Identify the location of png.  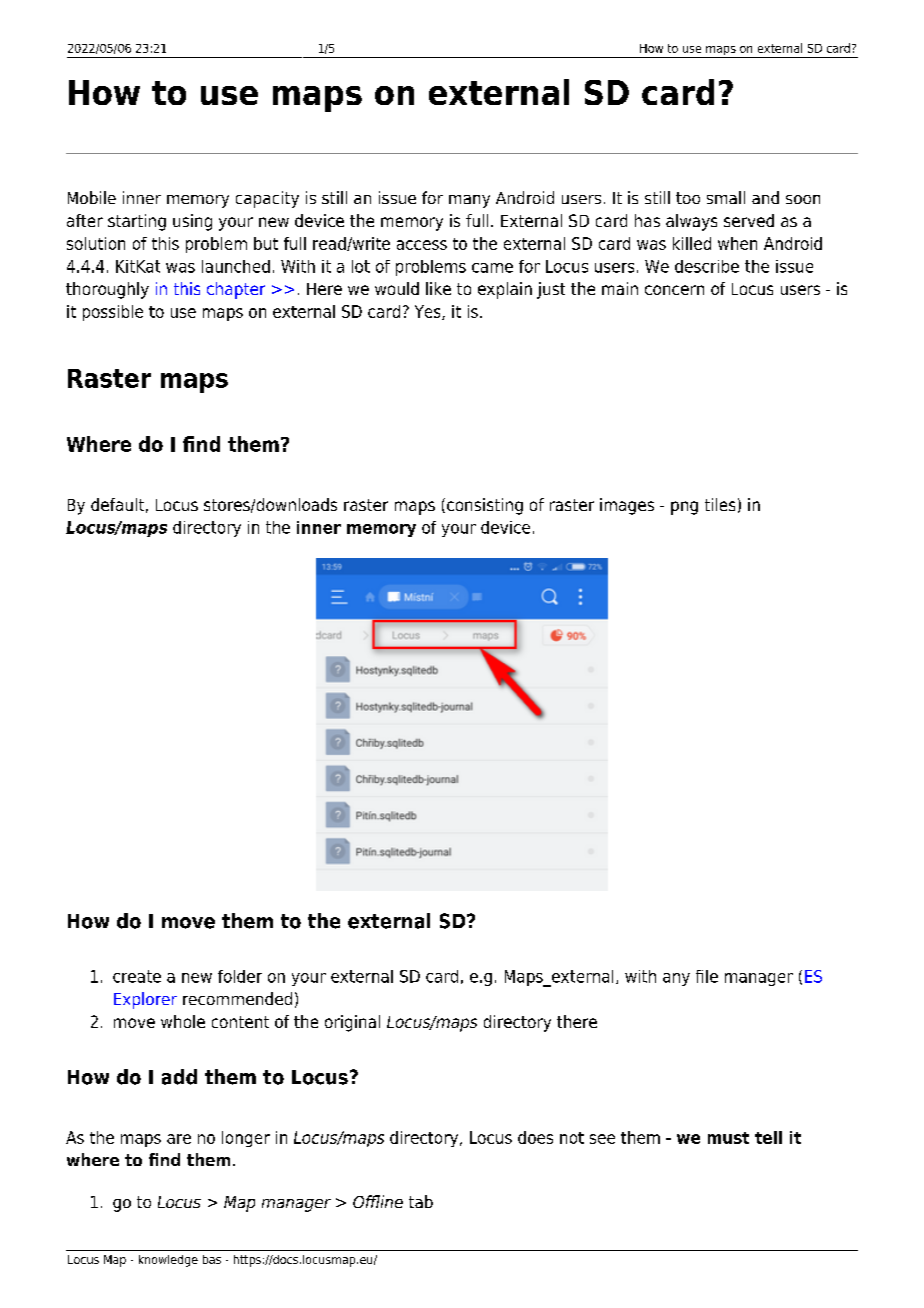
(684, 508).
